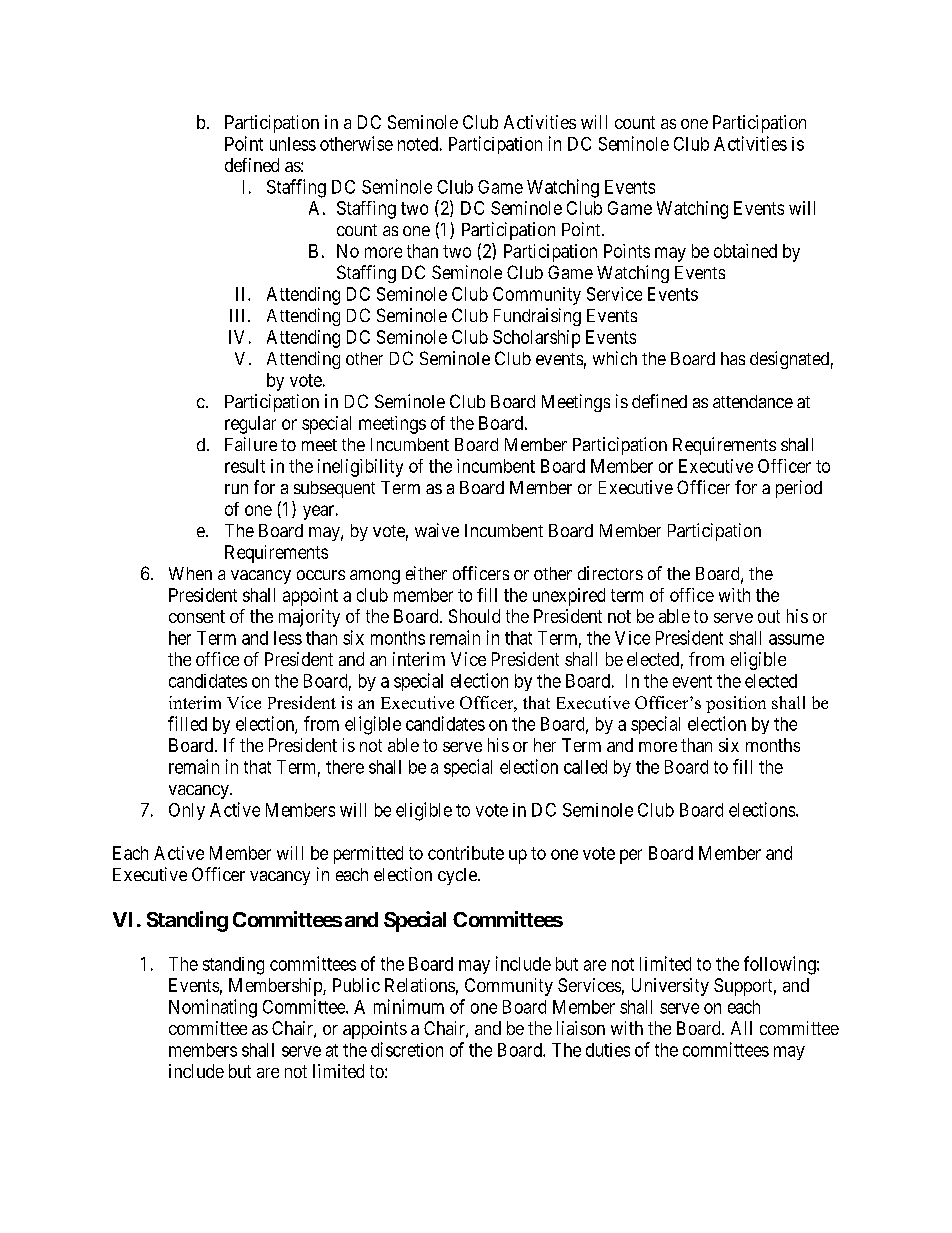 The height and width of the screenshot is (1233, 952). I want to click on called, so click(585, 767).
